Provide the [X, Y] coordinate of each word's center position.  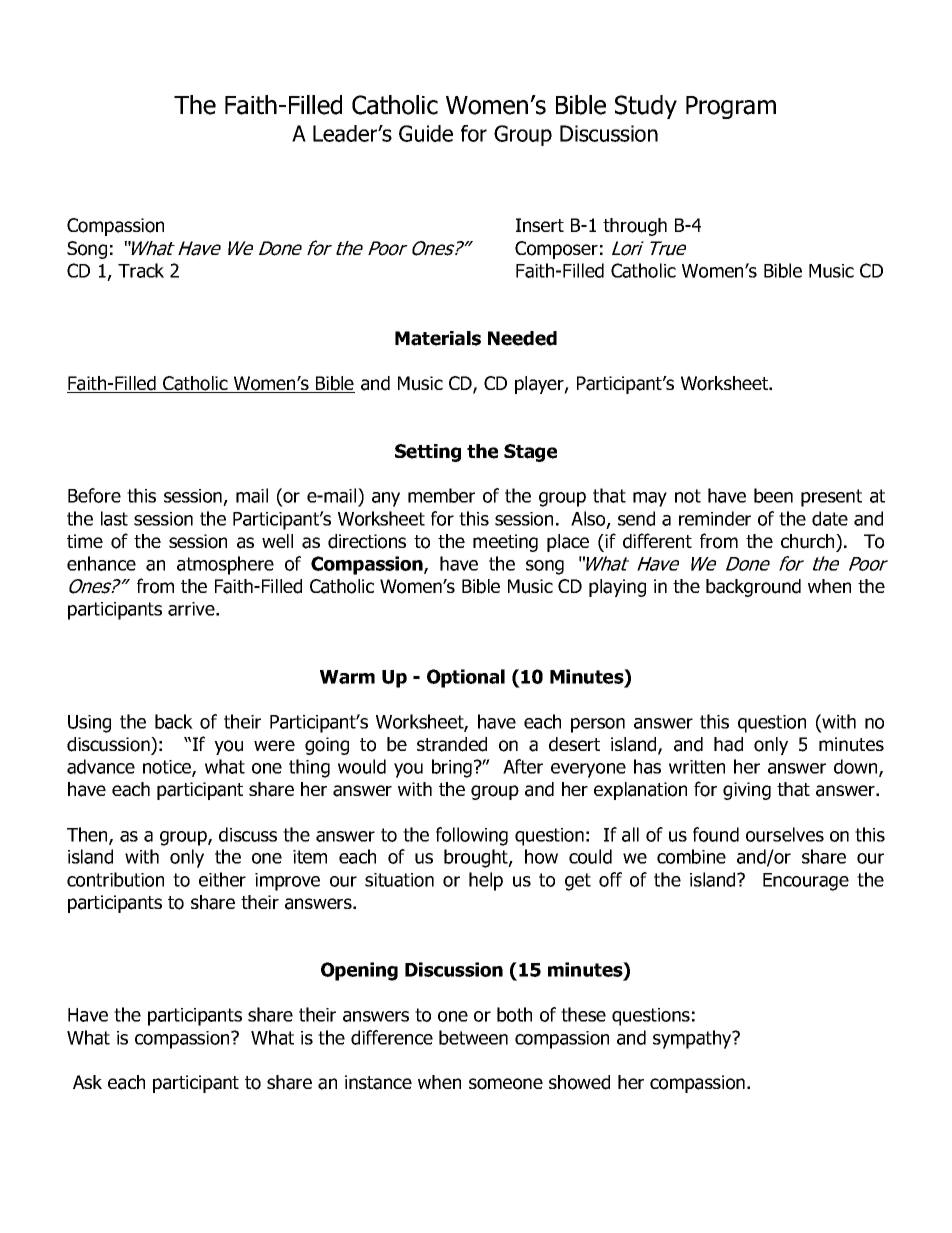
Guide [426, 133]
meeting [505, 543]
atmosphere [225, 565]
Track [141, 270]
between [473, 1037]
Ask [87, 1082]
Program [731, 107]
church [809, 541]
